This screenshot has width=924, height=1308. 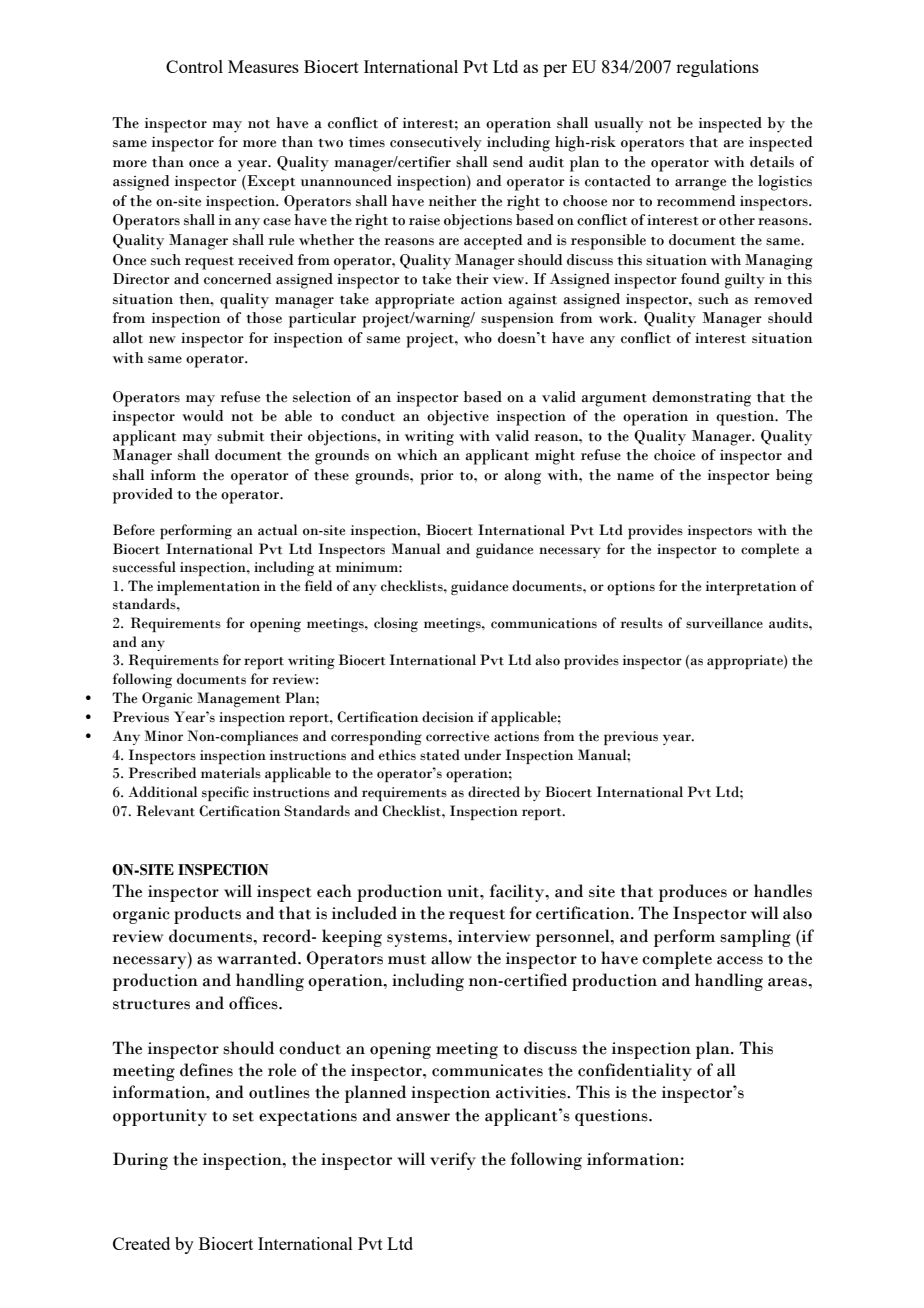 What do you see at coordinates (141, 1243) in the screenshot?
I see `Created` at bounding box center [141, 1243].
